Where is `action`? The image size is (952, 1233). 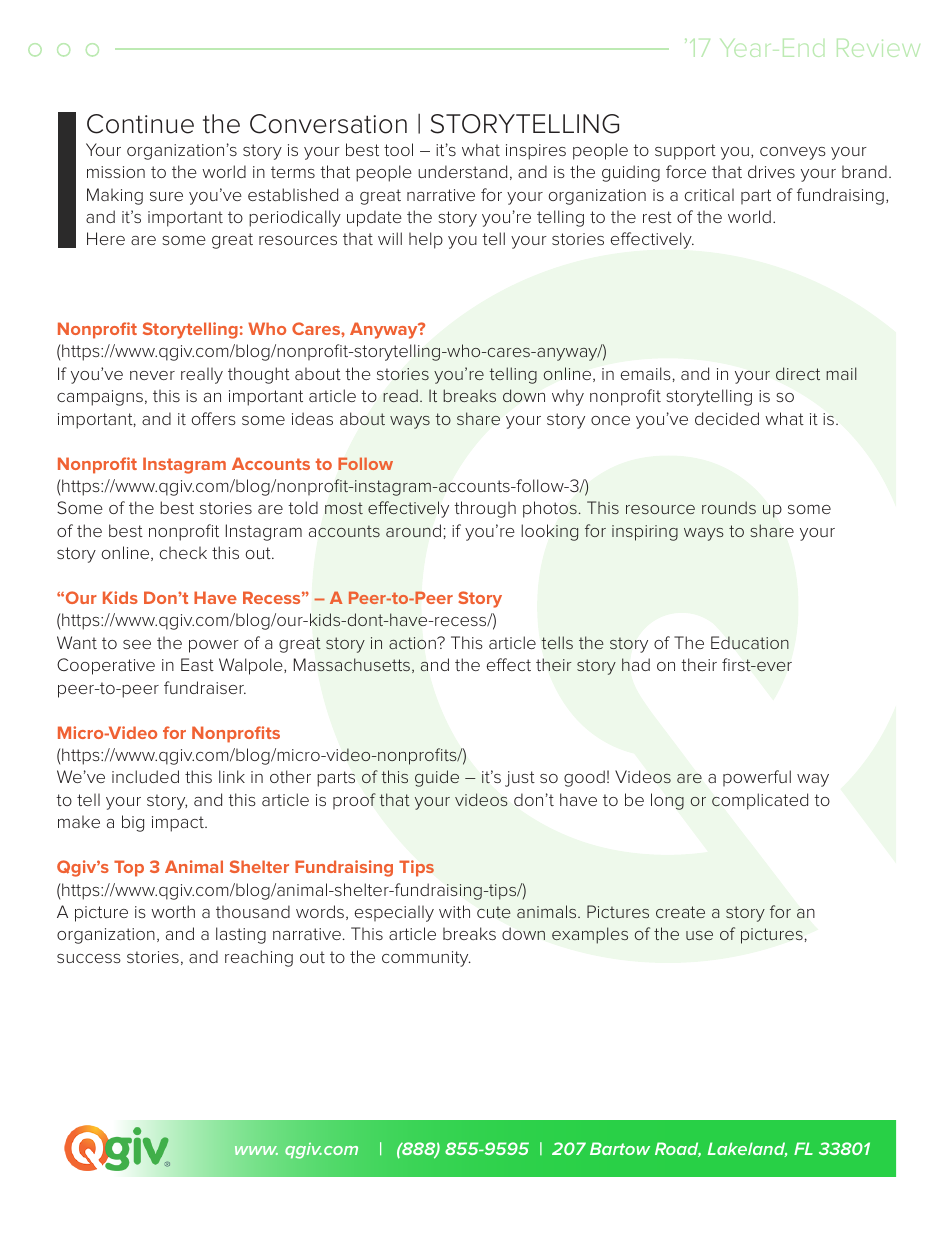
action is located at coordinates (413, 643).
